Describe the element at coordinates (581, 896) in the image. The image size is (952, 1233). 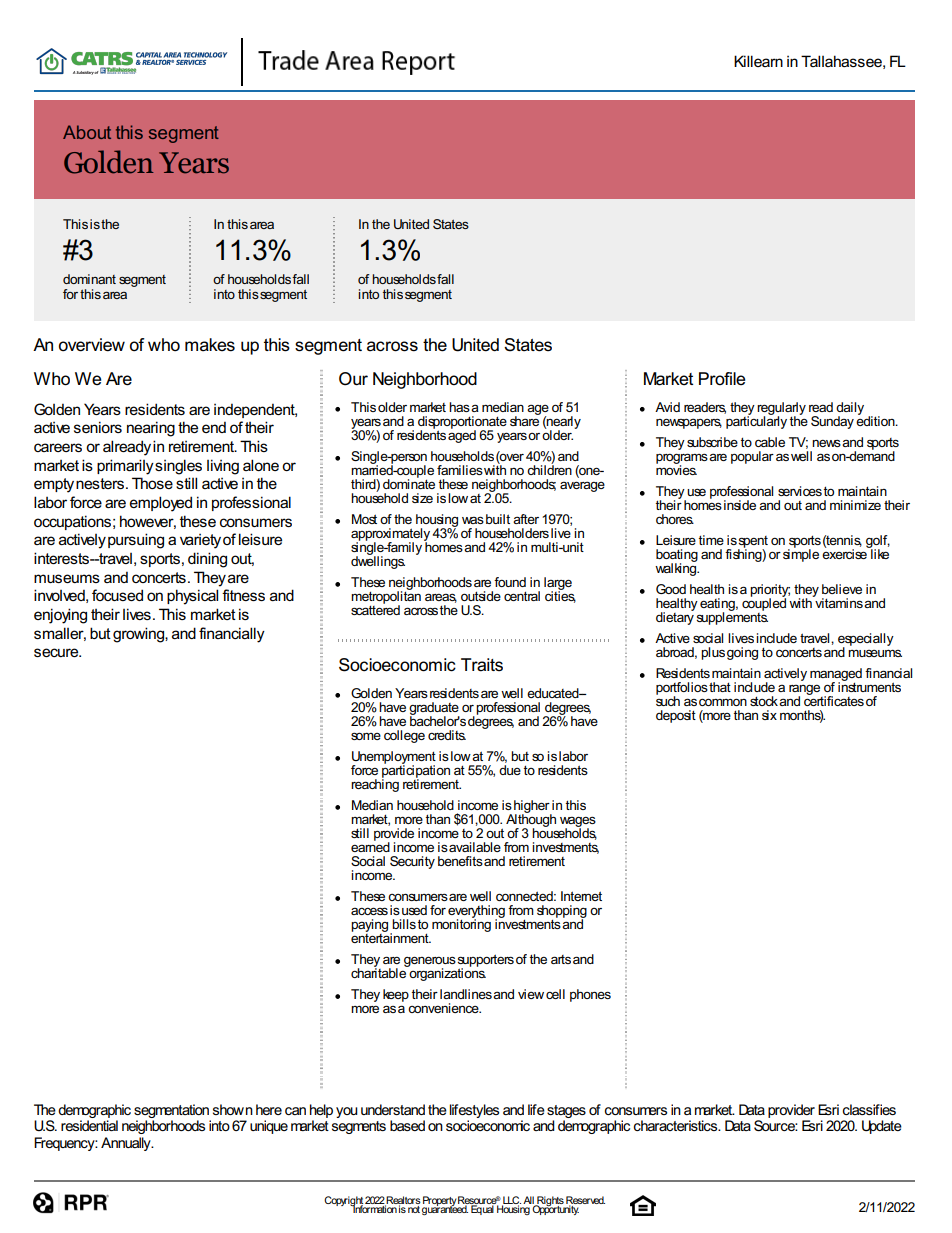
I see `Internet` at that location.
